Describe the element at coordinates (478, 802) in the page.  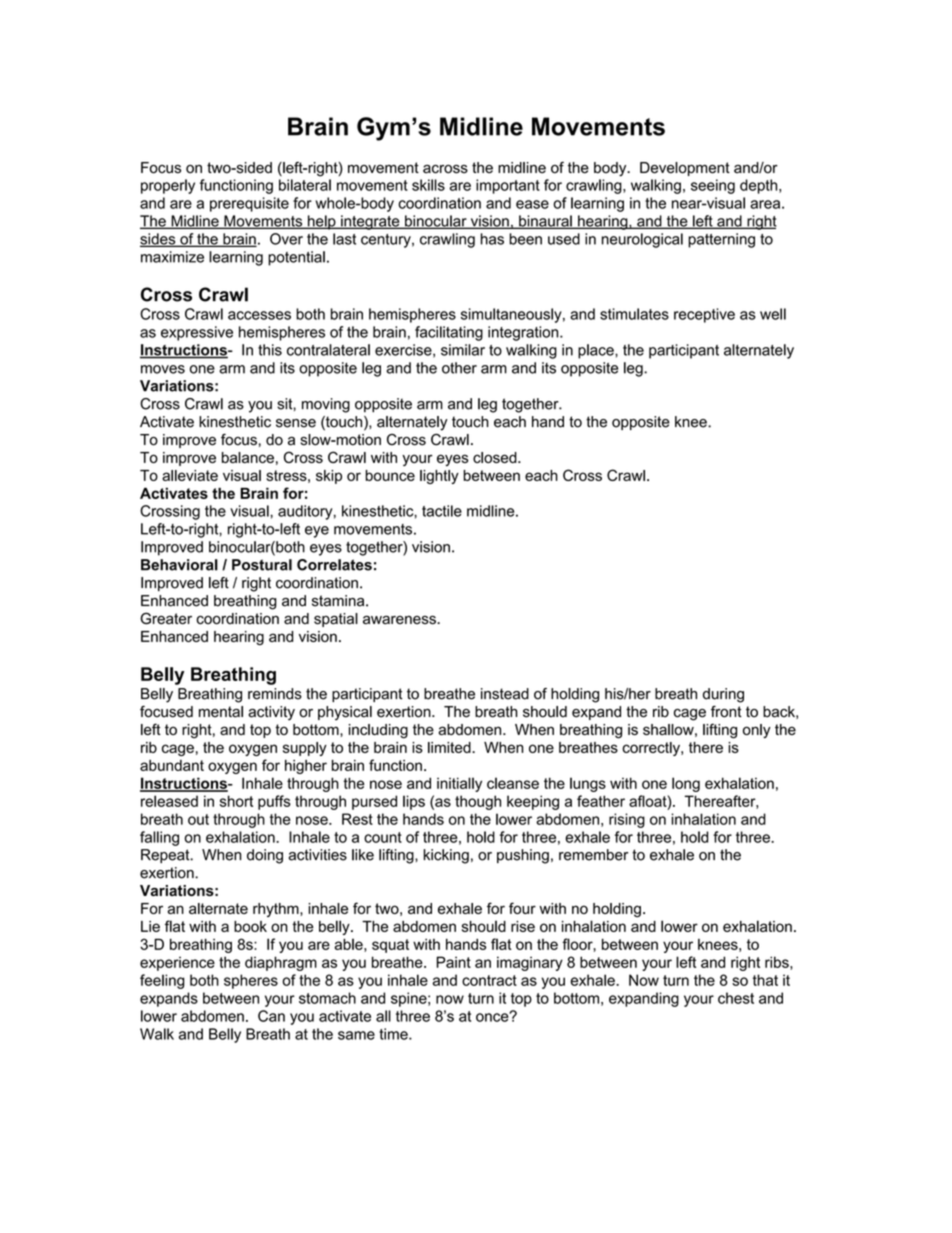
I see `though` at that location.
